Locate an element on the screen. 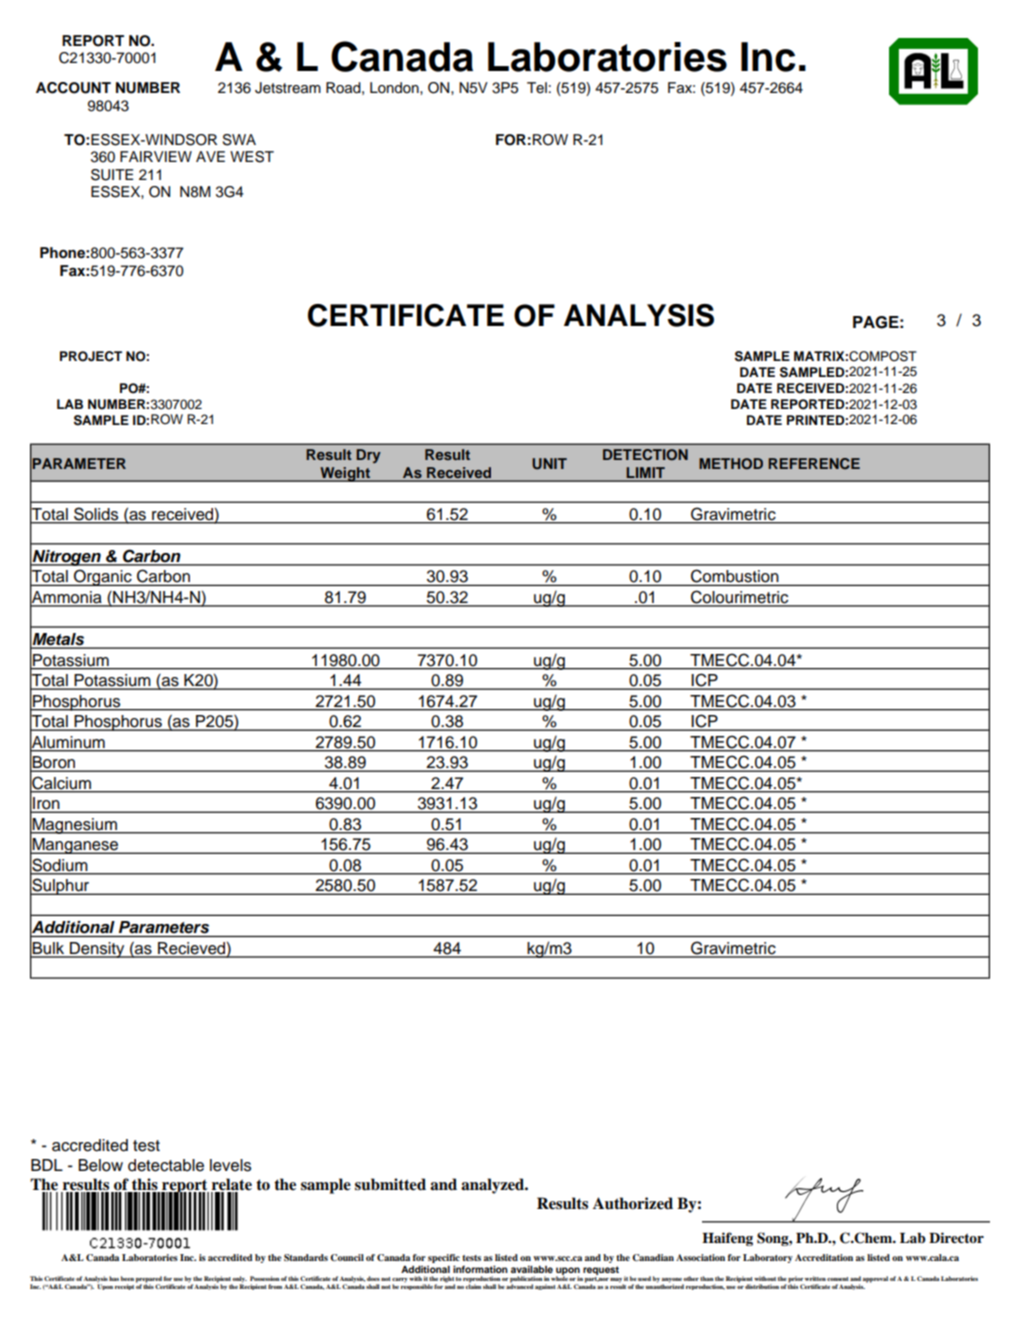 This screenshot has width=1020, height=1320. analyzed is located at coordinates (494, 1186).
